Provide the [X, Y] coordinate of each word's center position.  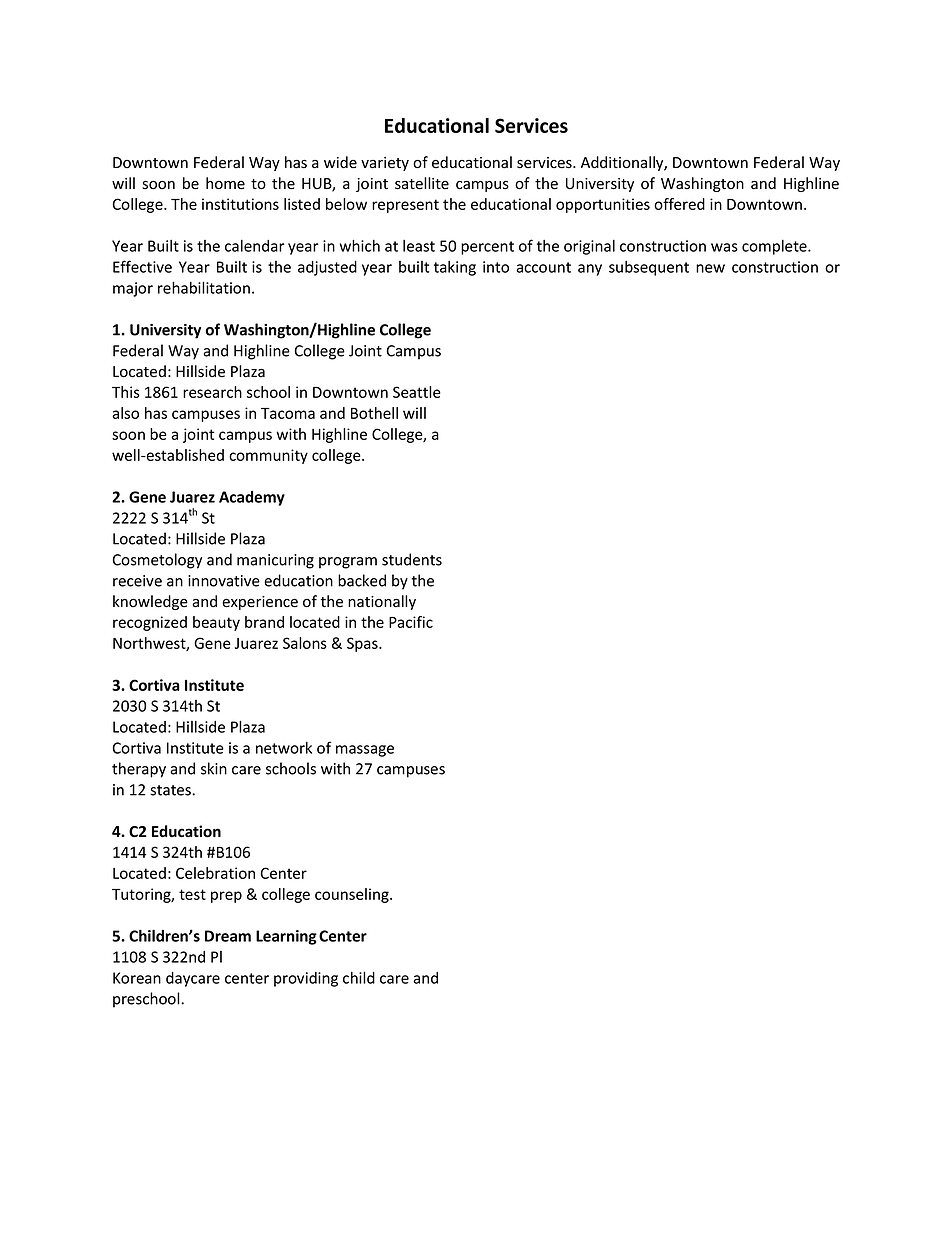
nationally [382, 602]
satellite [422, 183]
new [710, 268]
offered [679, 204]
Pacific [411, 622]
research [212, 392]
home [225, 183]
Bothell [374, 413]
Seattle [417, 392]
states [171, 790]
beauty [216, 623]
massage [365, 751]
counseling [353, 895]
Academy [252, 498]
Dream [228, 936]
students [412, 559]
